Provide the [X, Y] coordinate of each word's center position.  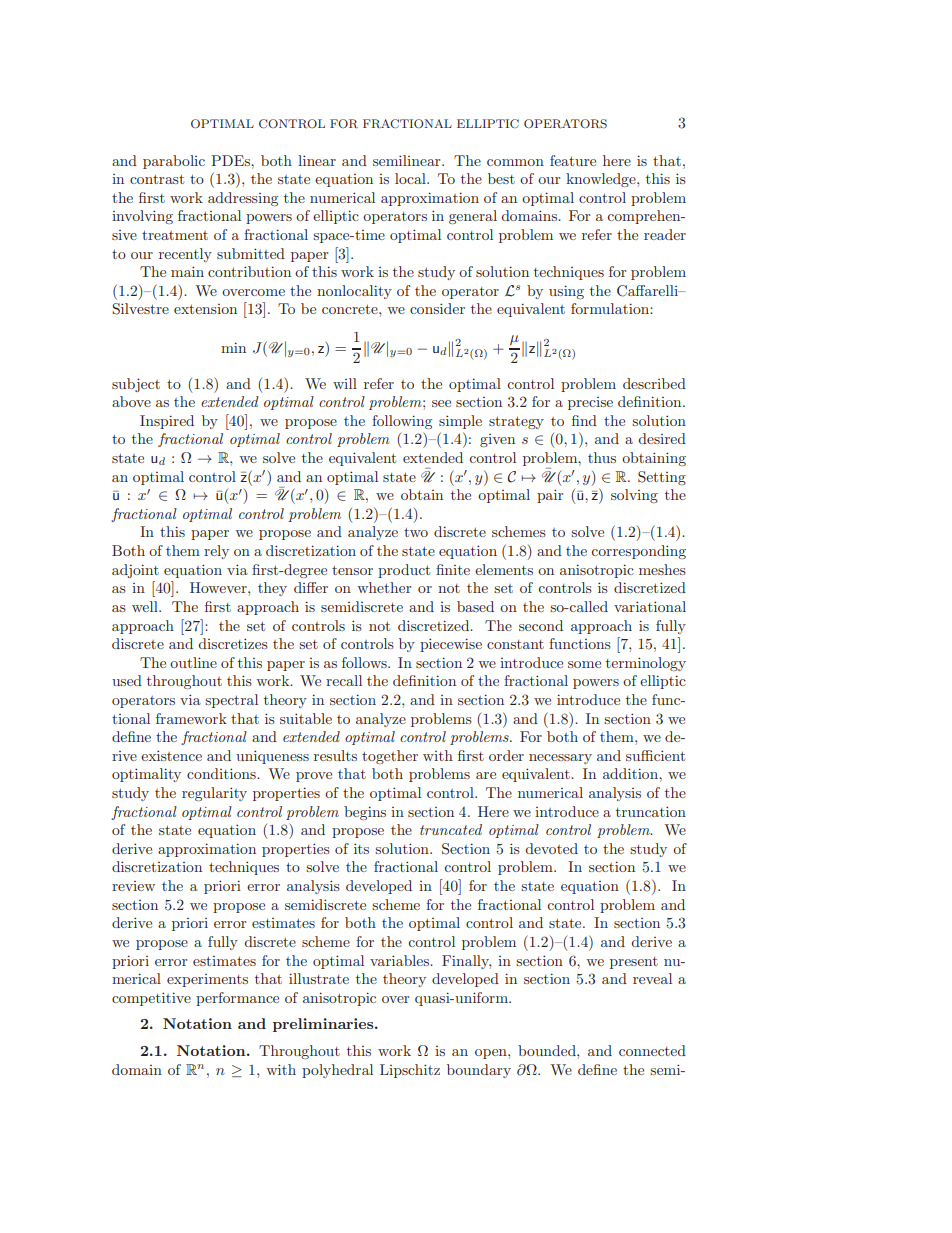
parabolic [174, 162]
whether [384, 587]
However [219, 587]
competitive [151, 999]
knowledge [602, 180]
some [584, 664]
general [473, 217]
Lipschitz [410, 1071]
